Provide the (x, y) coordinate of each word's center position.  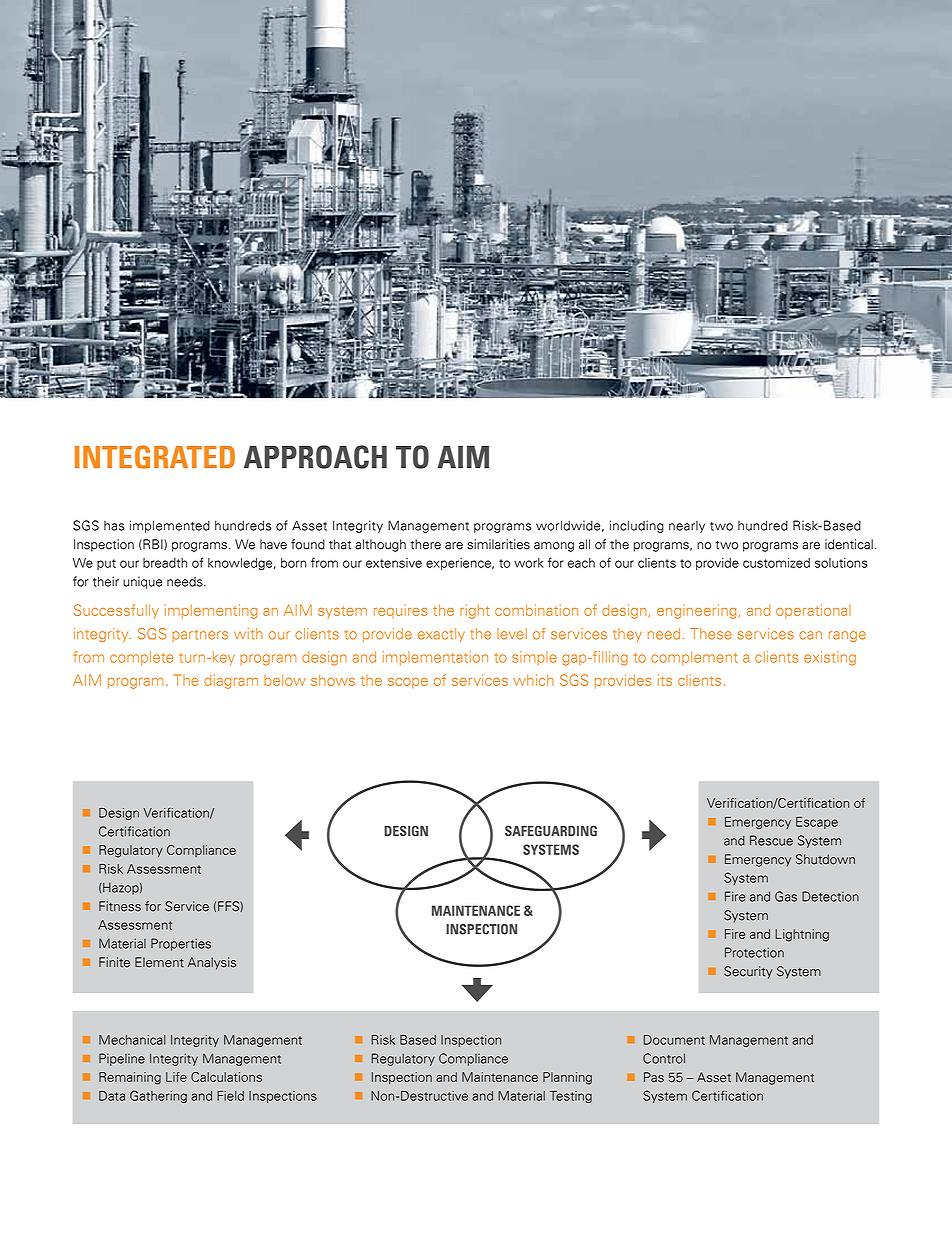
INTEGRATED (155, 457)
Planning (567, 1078)
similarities (498, 544)
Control (664, 1058)
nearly (687, 527)
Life (176, 1077)
